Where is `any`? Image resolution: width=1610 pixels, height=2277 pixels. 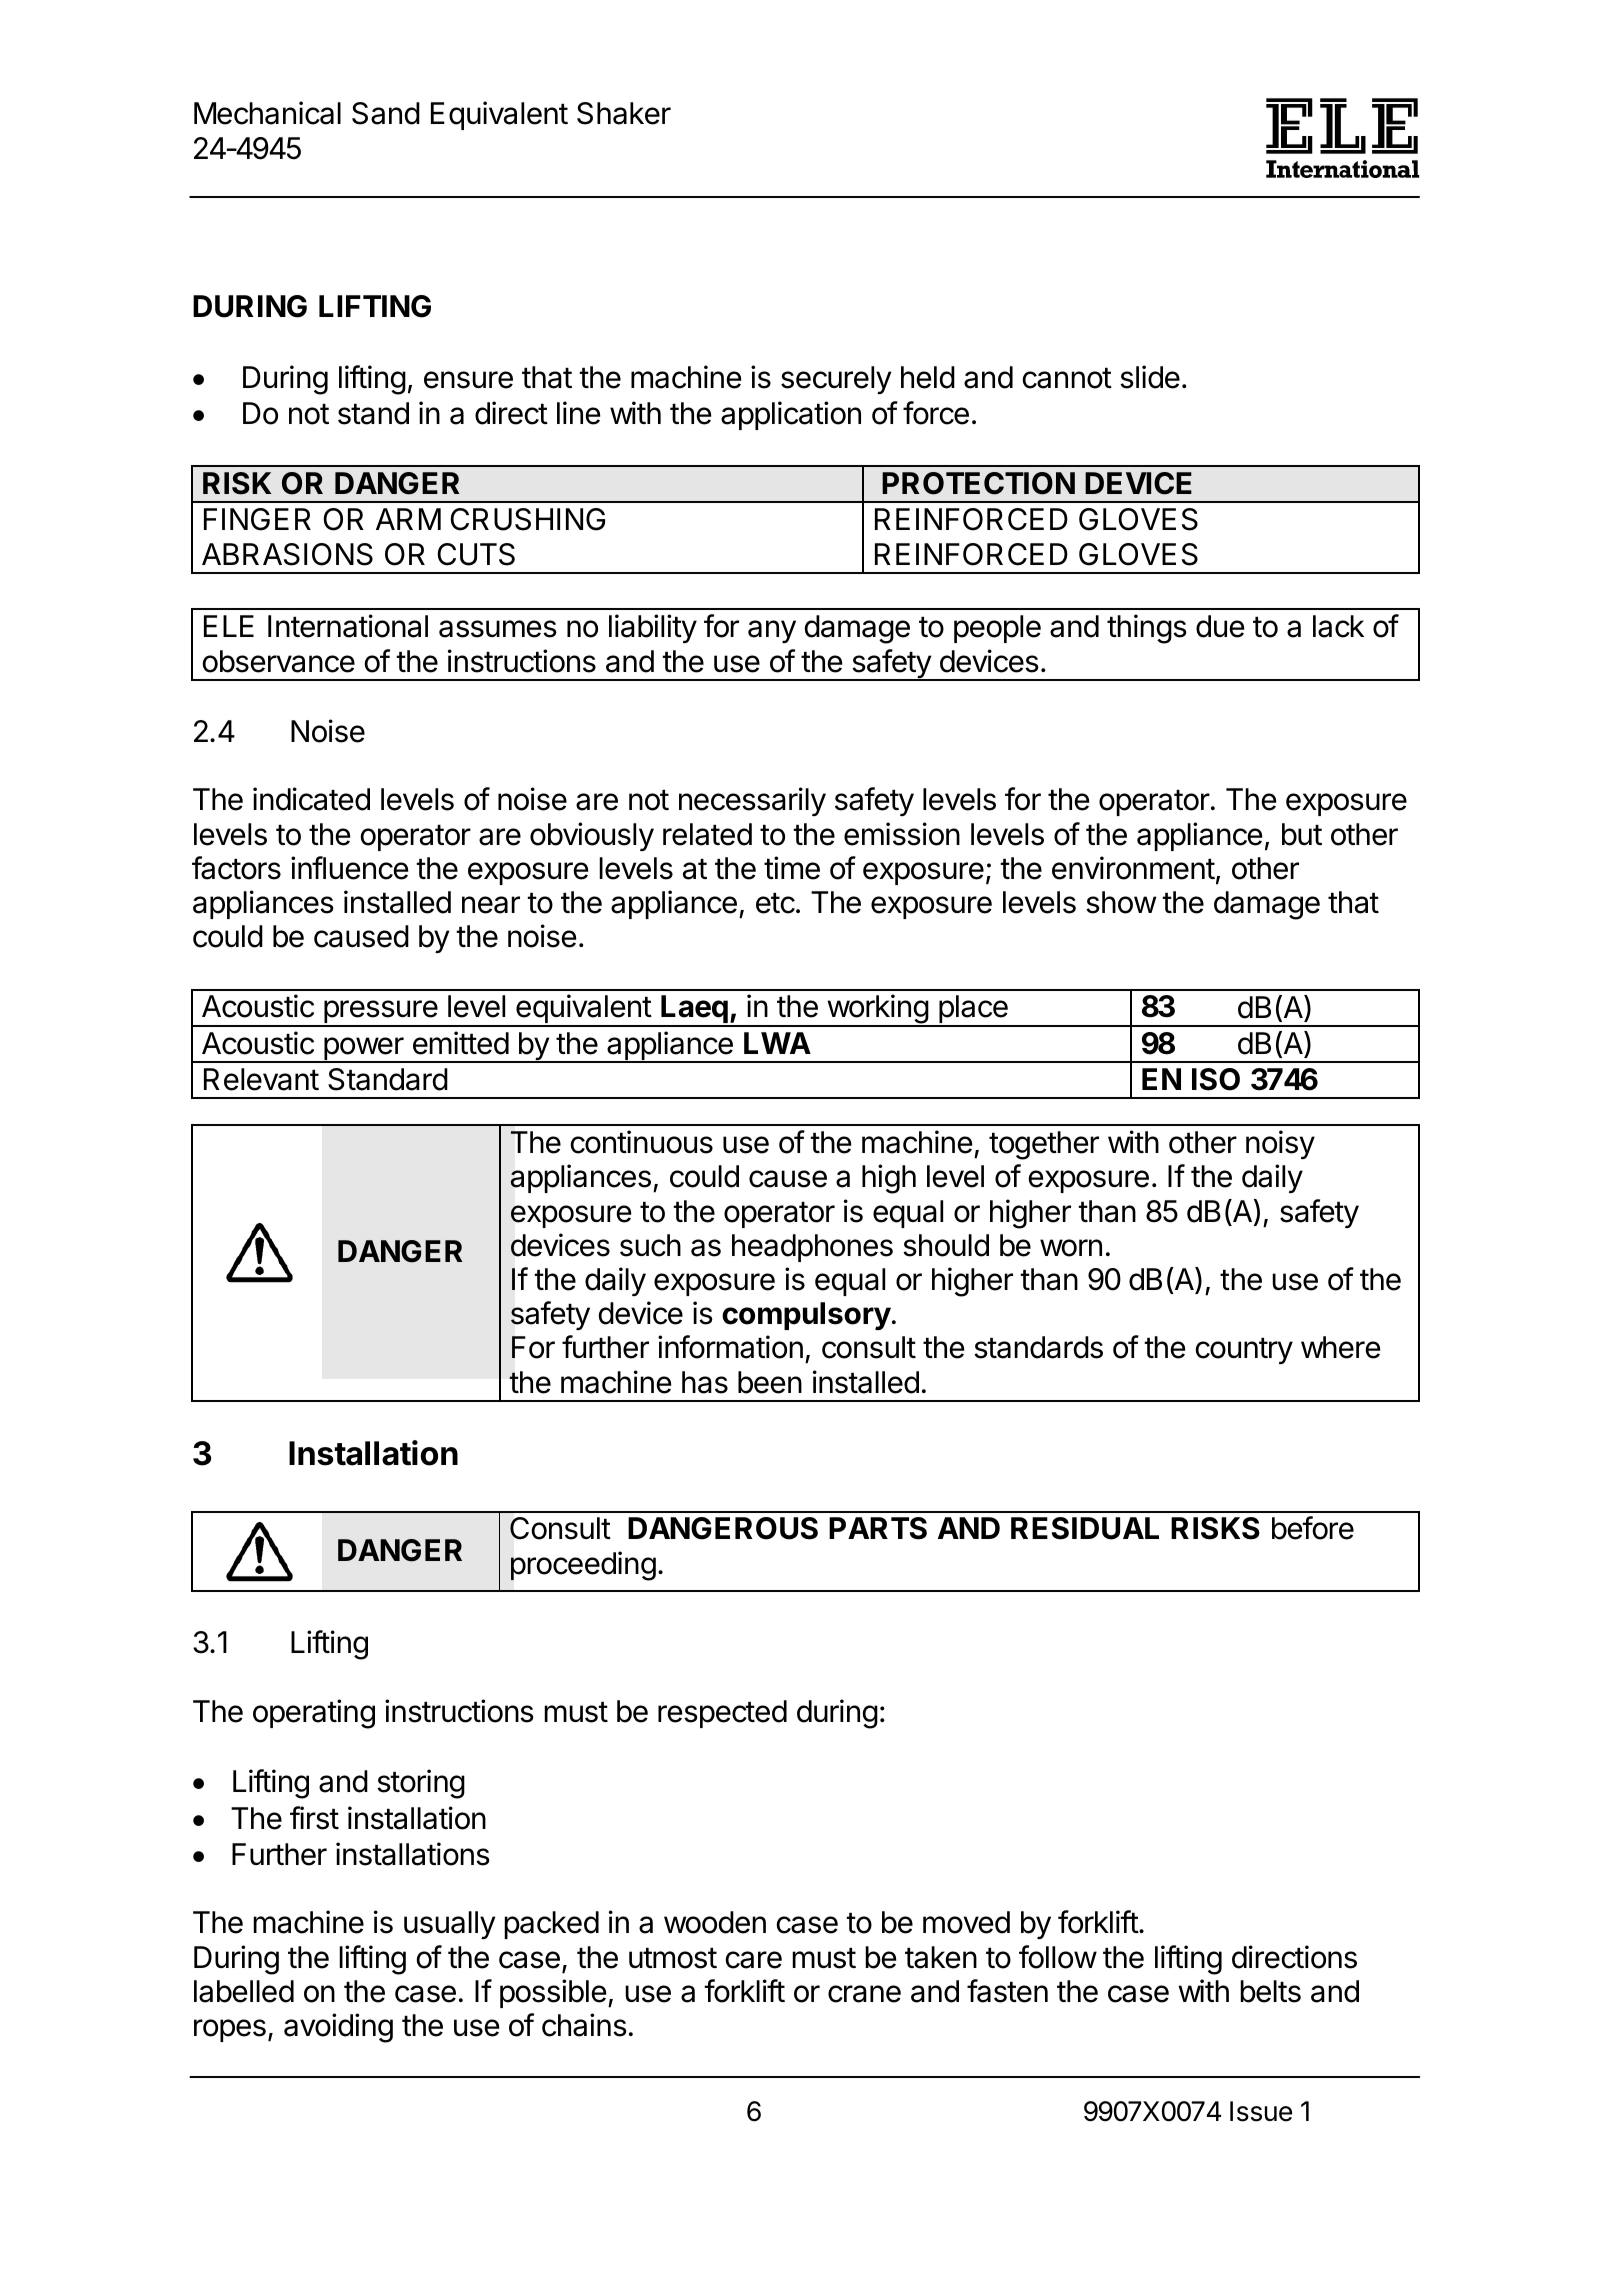 any is located at coordinates (772, 631).
